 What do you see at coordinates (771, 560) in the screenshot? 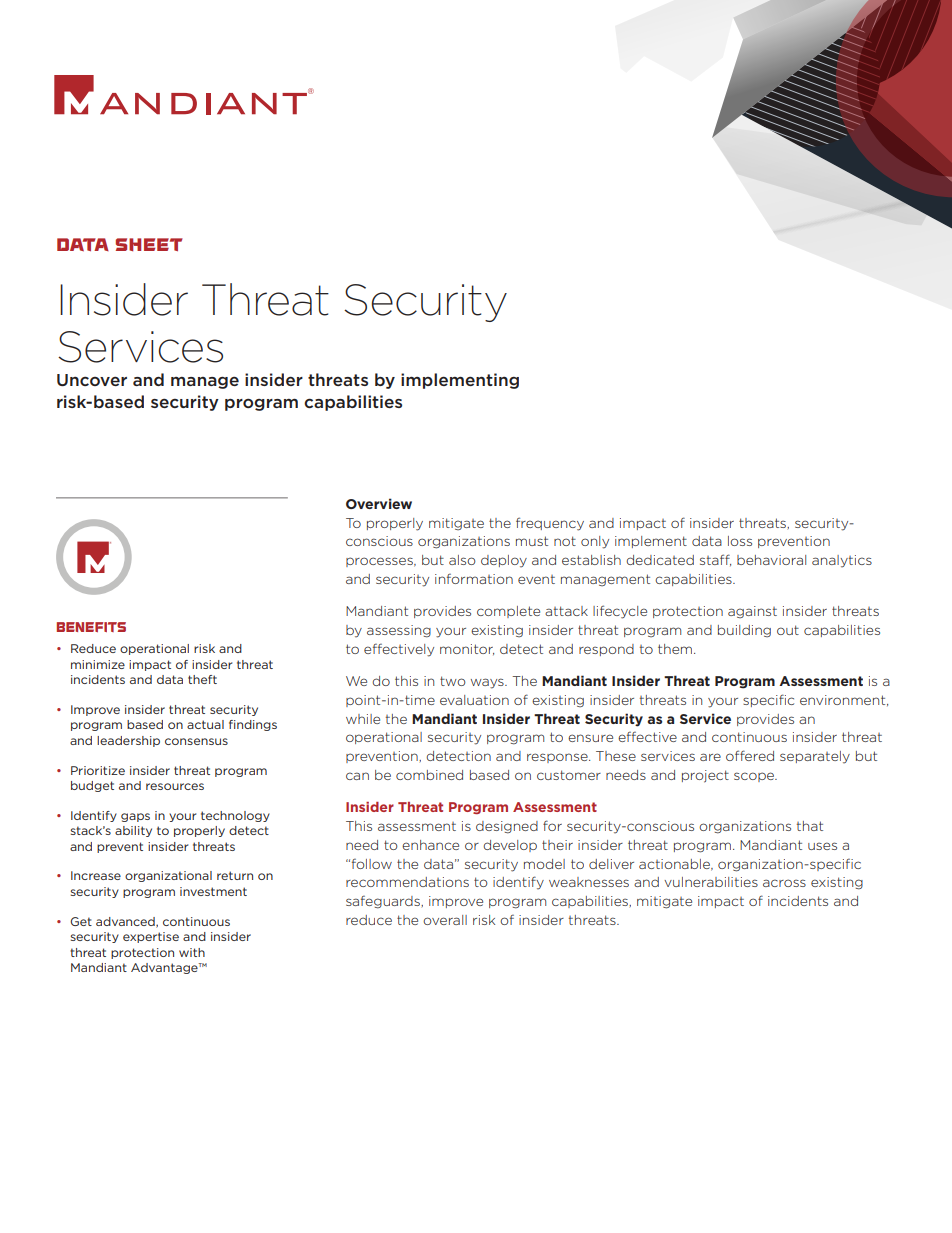
I see `behavioral` at bounding box center [771, 560].
